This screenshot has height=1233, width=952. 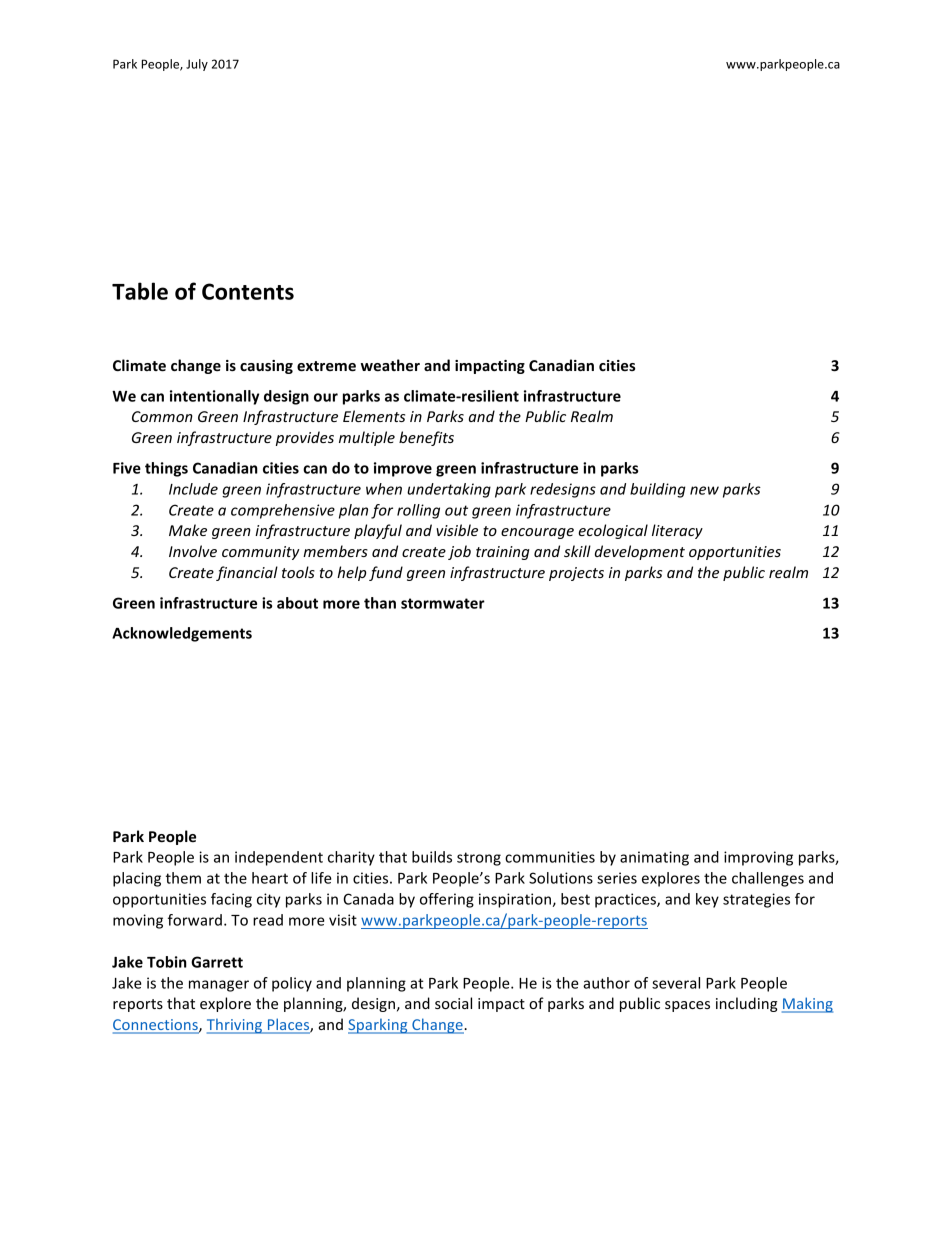 What do you see at coordinates (219, 986) in the screenshot?
I see `manager` at bounding box center [219, 986].
